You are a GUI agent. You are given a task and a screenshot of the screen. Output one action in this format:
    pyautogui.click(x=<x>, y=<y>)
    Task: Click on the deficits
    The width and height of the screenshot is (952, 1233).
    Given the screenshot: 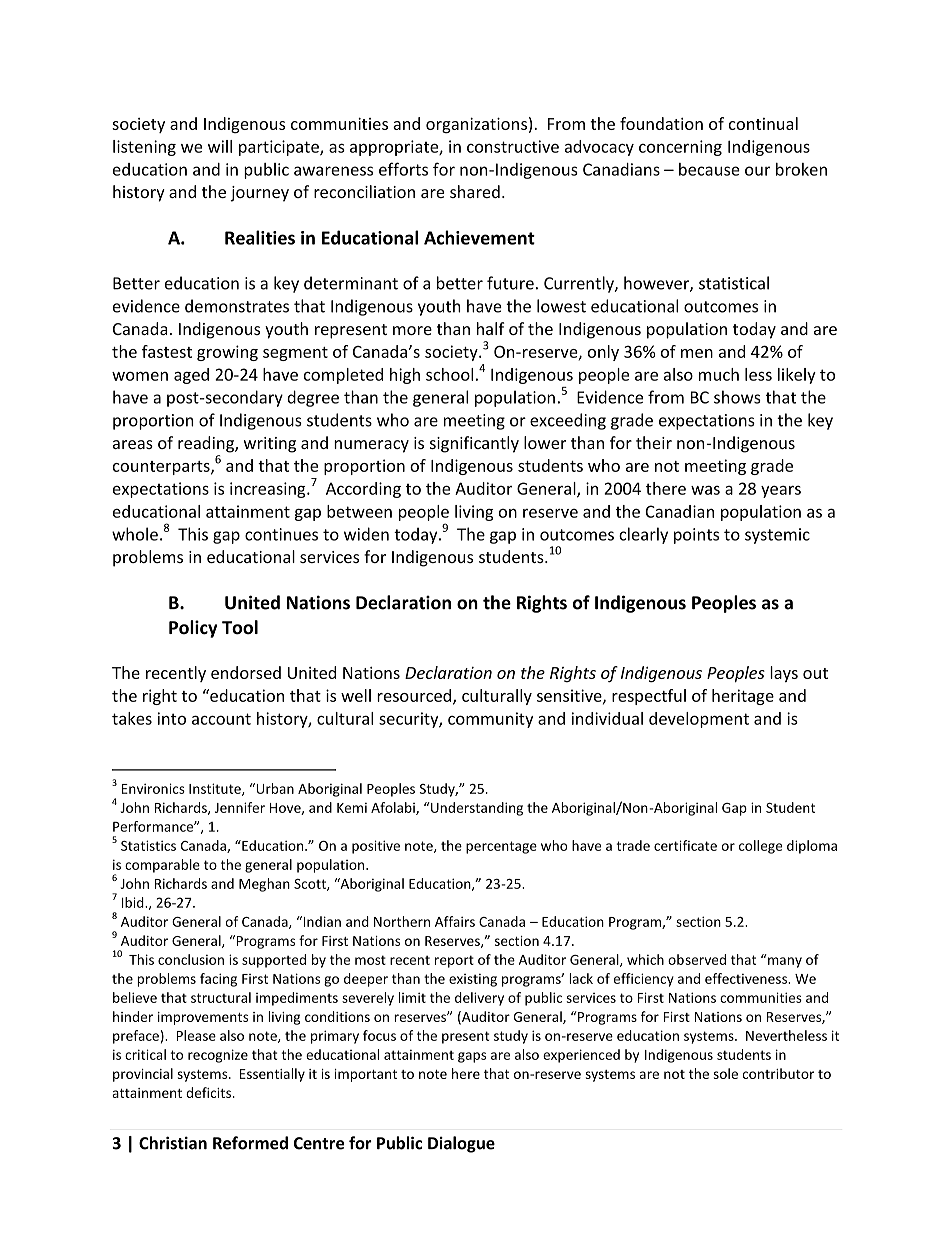 What is the action you would take?
    pyautogui.click(x=208, y=1092)
